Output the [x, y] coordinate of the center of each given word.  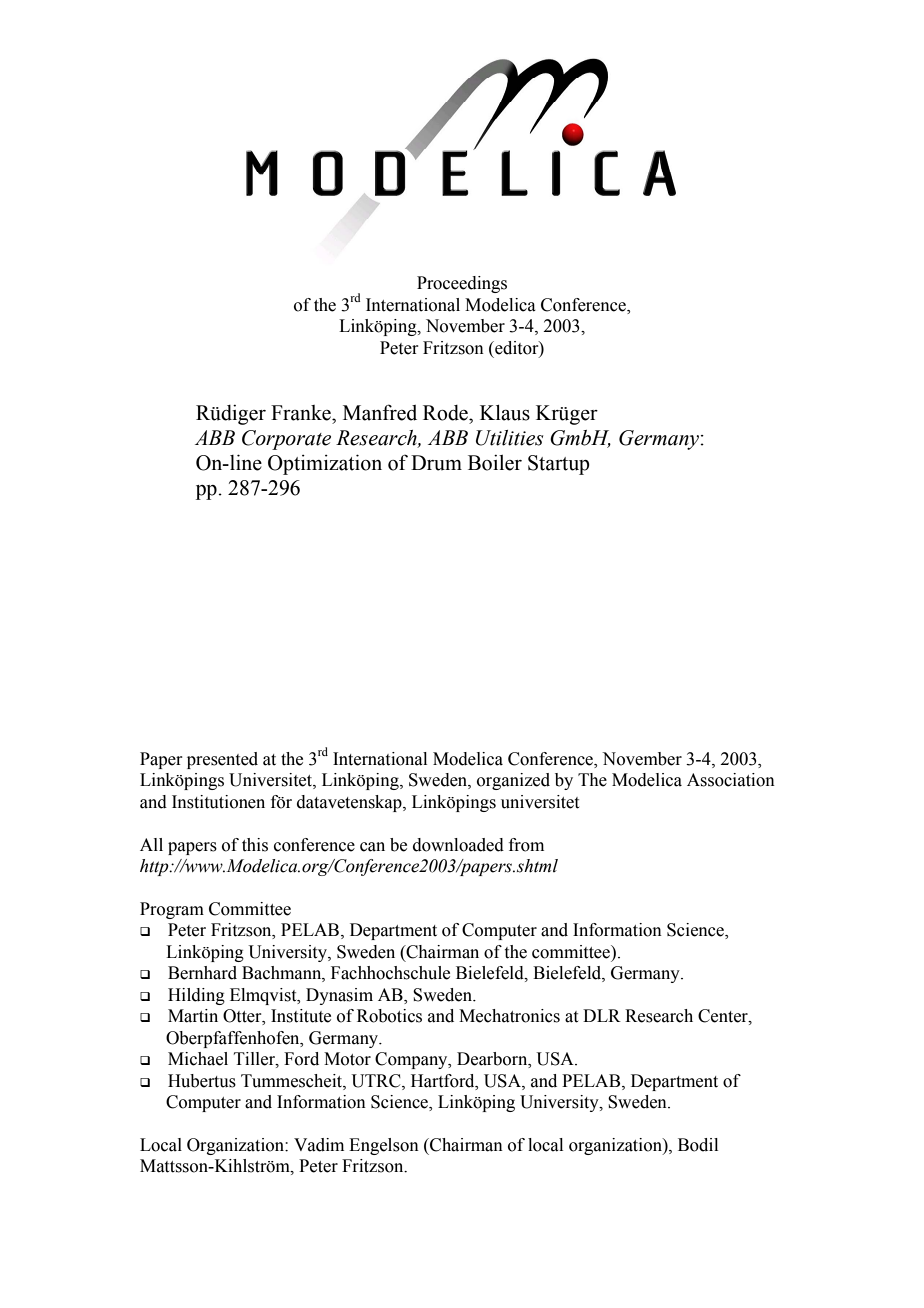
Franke [302, 413]
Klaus [505, 412]
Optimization [325, 464]
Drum [436, 463]
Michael [198, 1059]
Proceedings [462, 284]
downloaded [458, 845]
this [255, 845]
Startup [559, 465]
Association [731, 780]
